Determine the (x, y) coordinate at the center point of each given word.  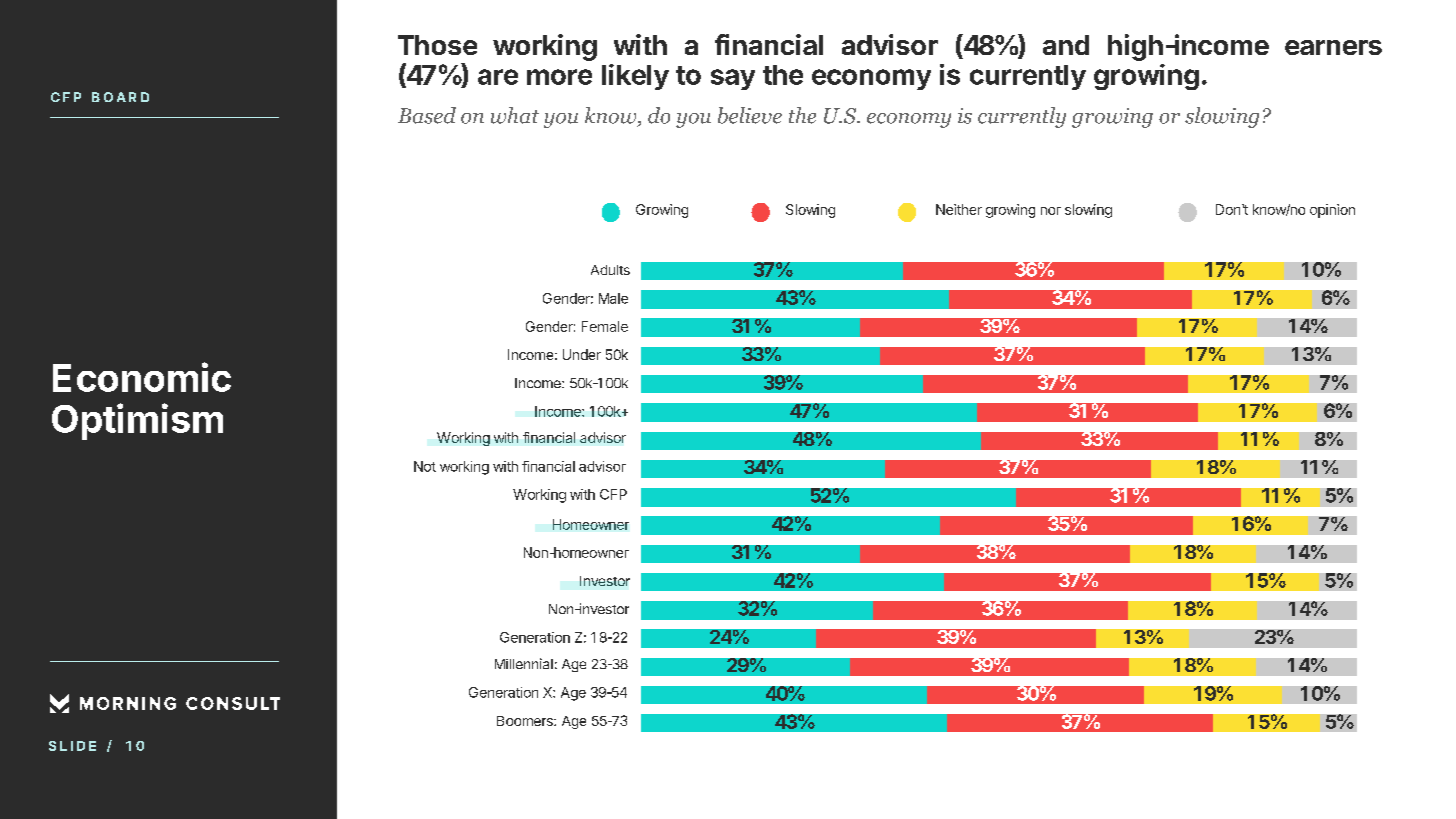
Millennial (524, 663)
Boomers (526, 721)
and (1066, 45)
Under (582, 354)
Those (437, 45)
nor (1051, 211)
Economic (142, 377)
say (733, 79)
